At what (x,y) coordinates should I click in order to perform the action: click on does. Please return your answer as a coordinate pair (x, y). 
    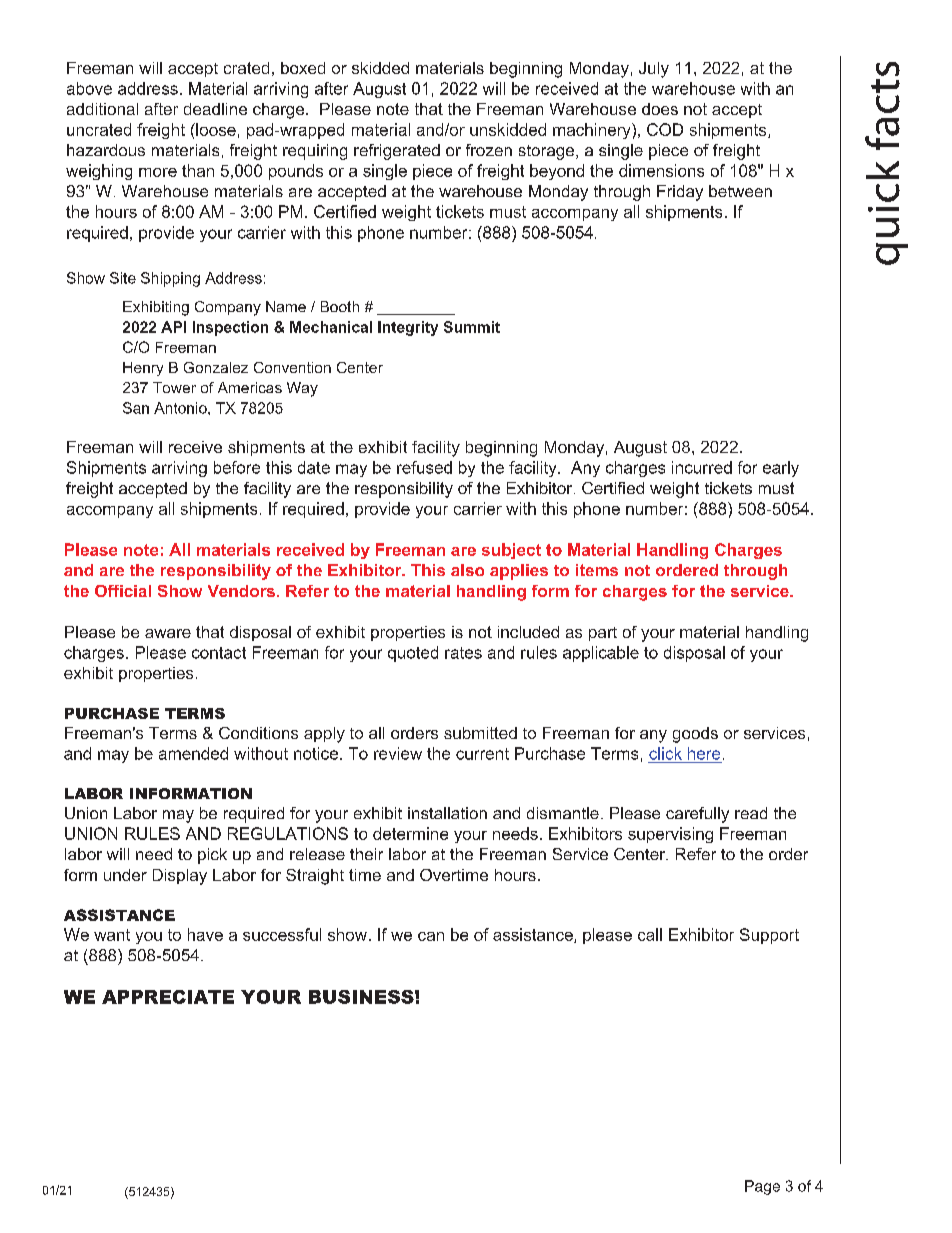
    Looking at the image, I should click on (660, 109).
